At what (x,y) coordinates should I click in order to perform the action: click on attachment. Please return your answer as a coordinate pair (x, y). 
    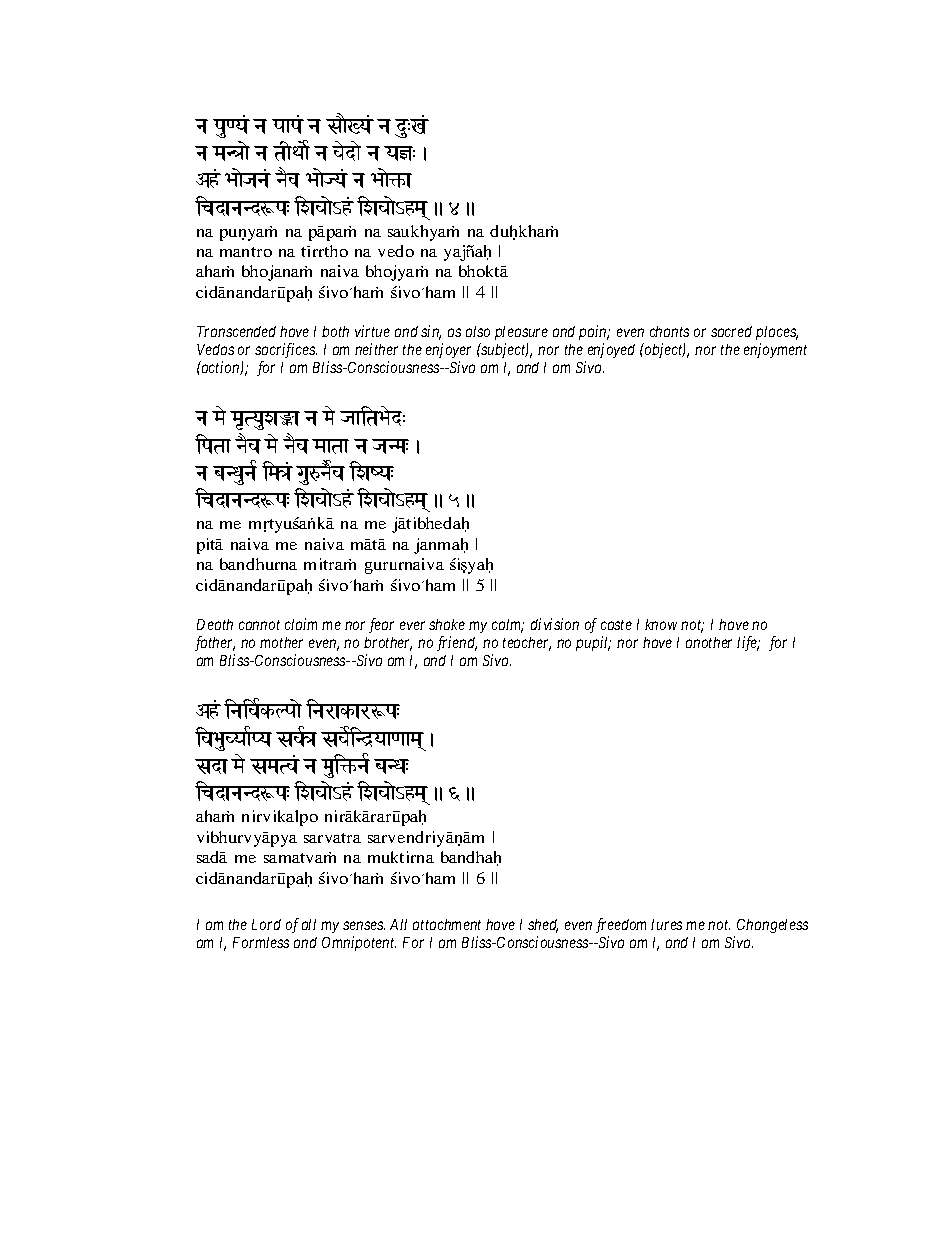
    Looking at the image, I should click on (447, 924).
